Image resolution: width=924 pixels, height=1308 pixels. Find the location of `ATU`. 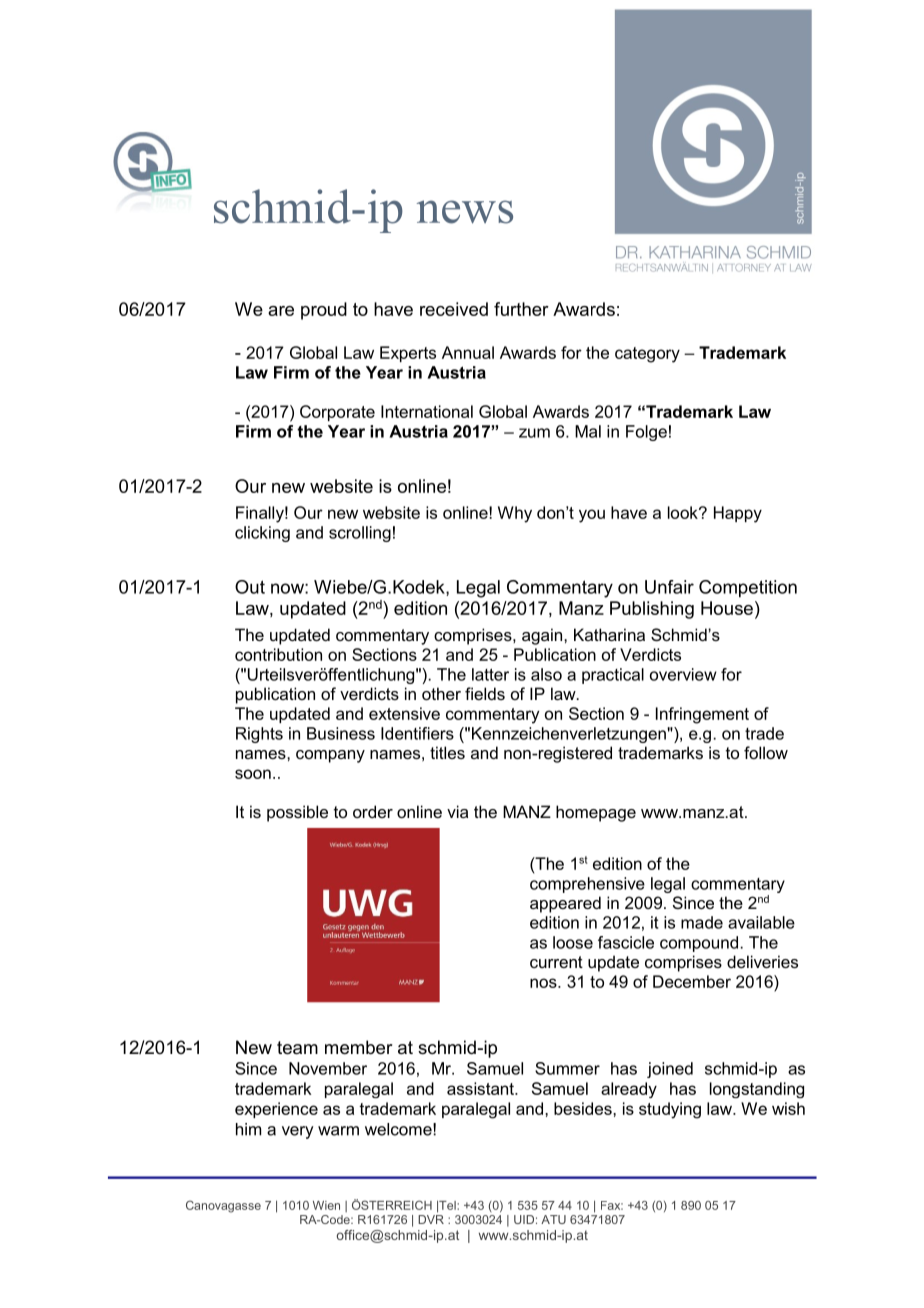

ATU is located at coordinates (553, 1219).
